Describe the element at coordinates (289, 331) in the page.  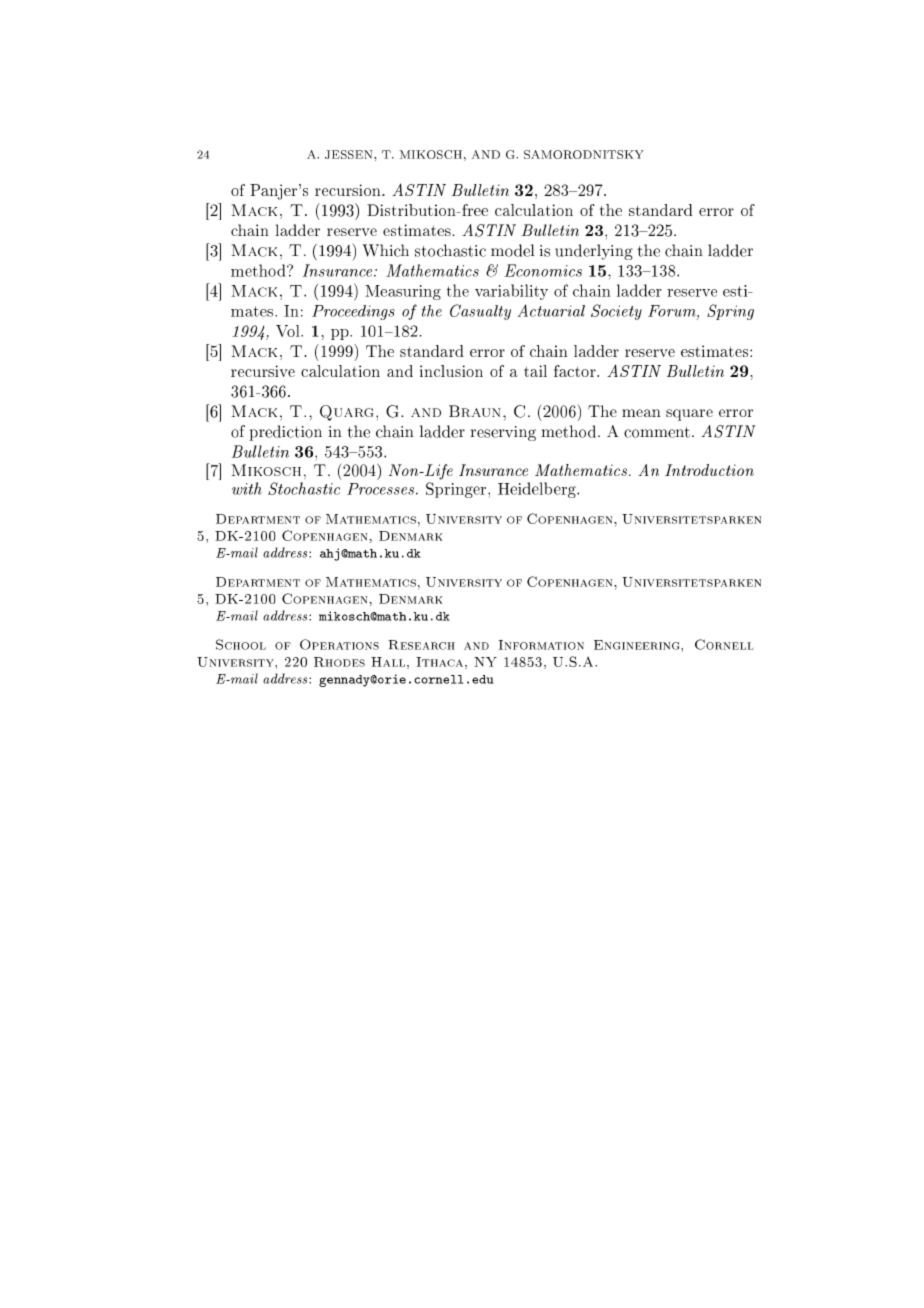
I see `Vol` at that location.
